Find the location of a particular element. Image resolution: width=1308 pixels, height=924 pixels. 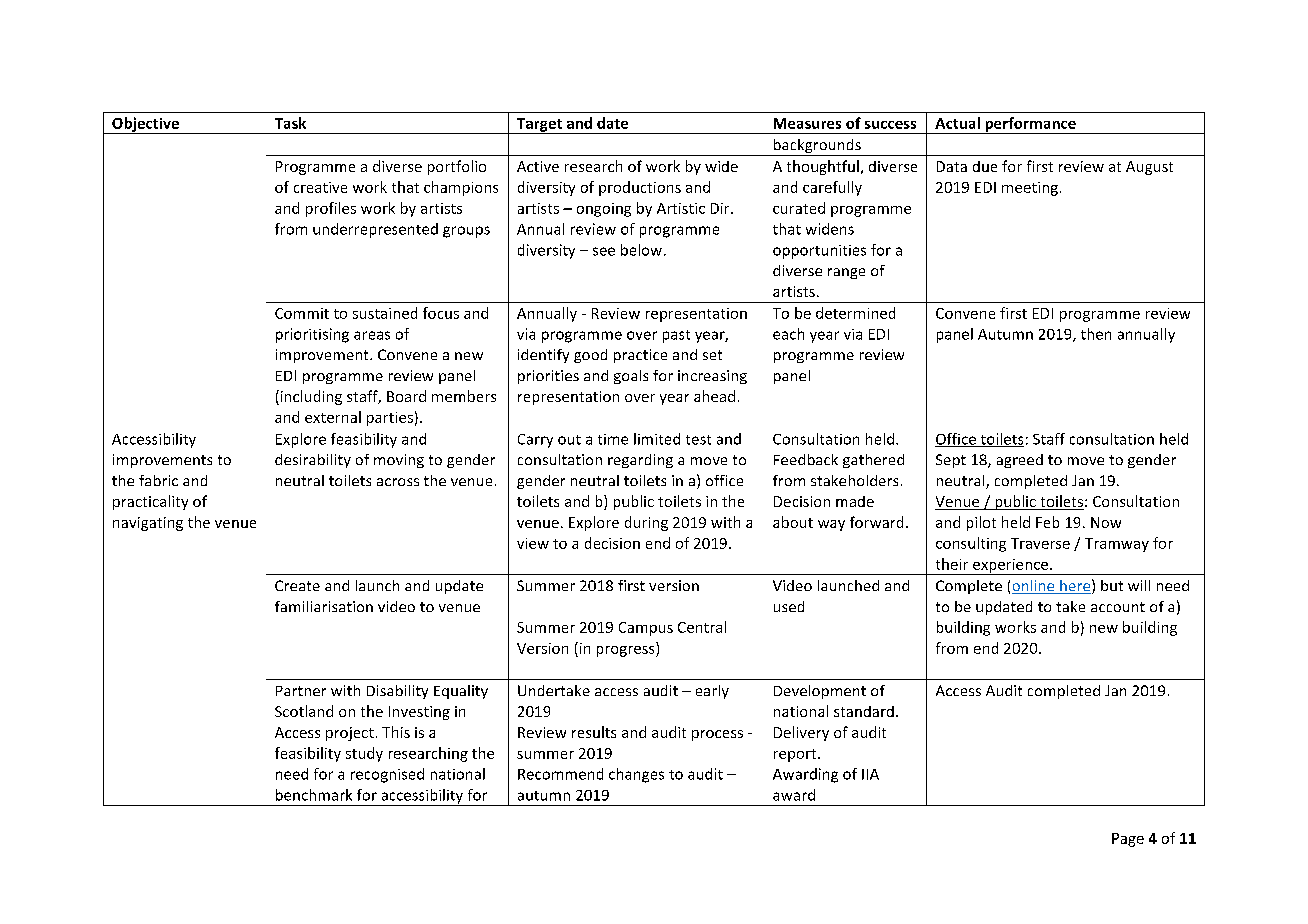

regarding is located at coordinates (640, 461).
